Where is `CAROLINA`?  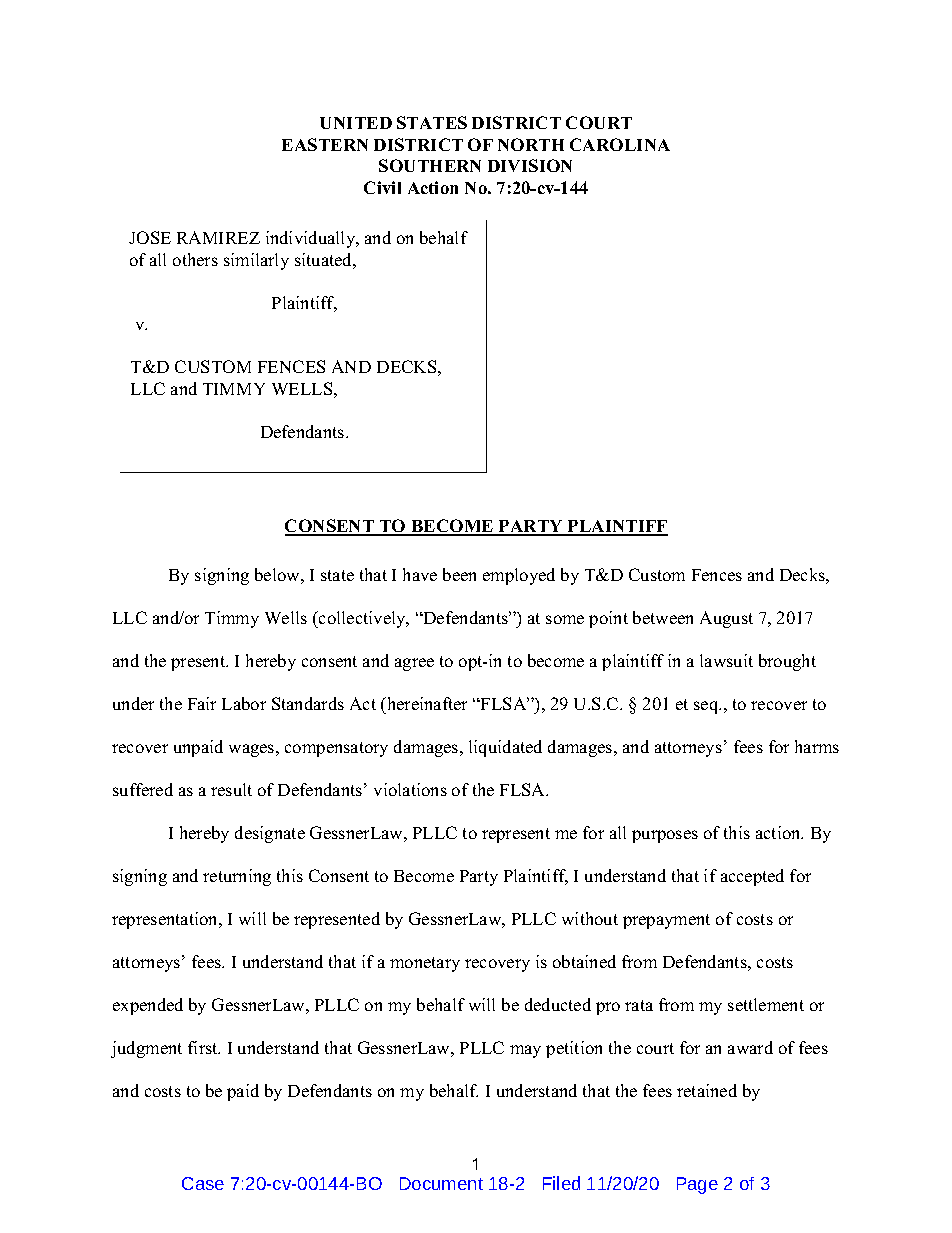
CAROLINA is located at coordinates (620, 144).
